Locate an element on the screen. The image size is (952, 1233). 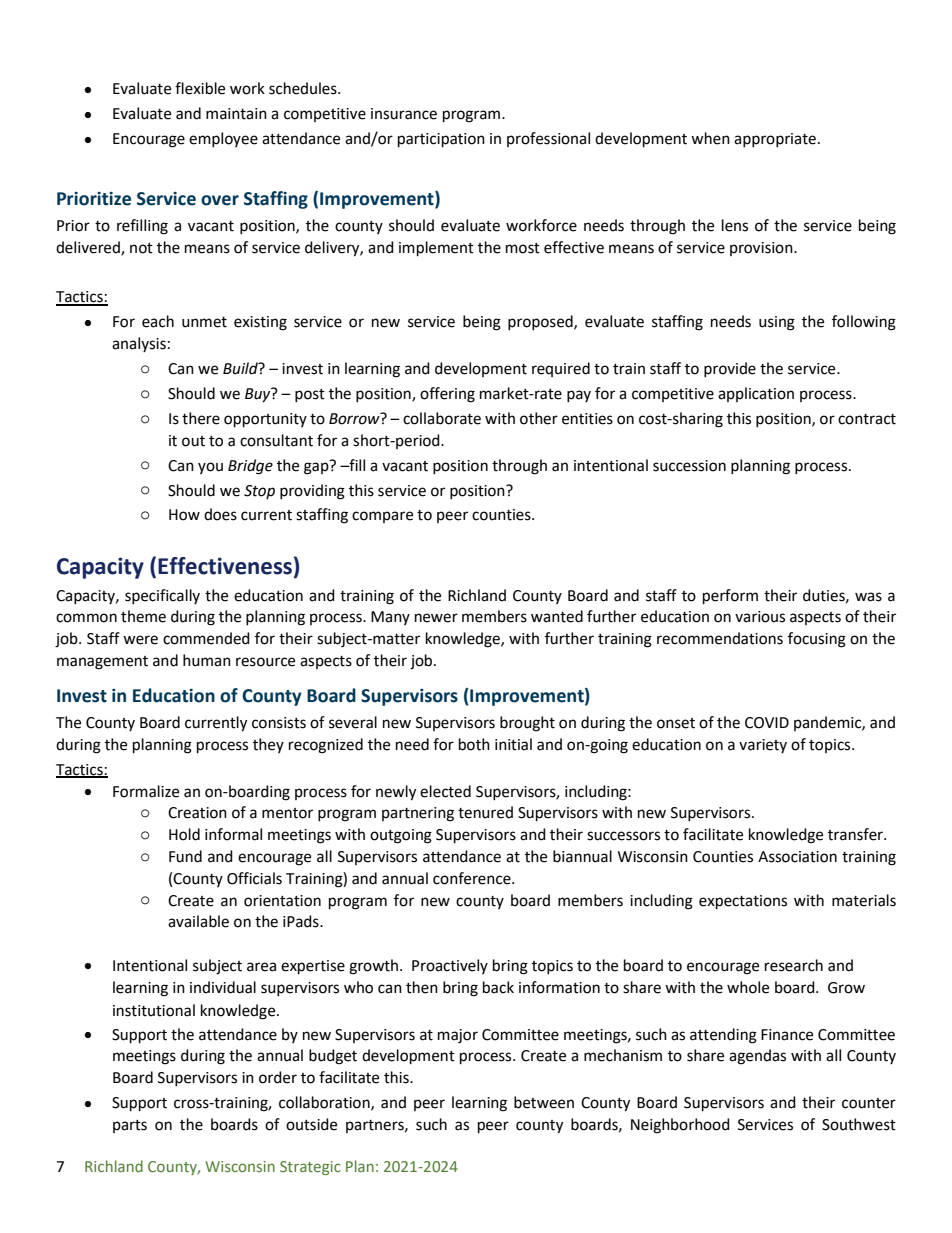
variety is located at coordinates (763, 746).
